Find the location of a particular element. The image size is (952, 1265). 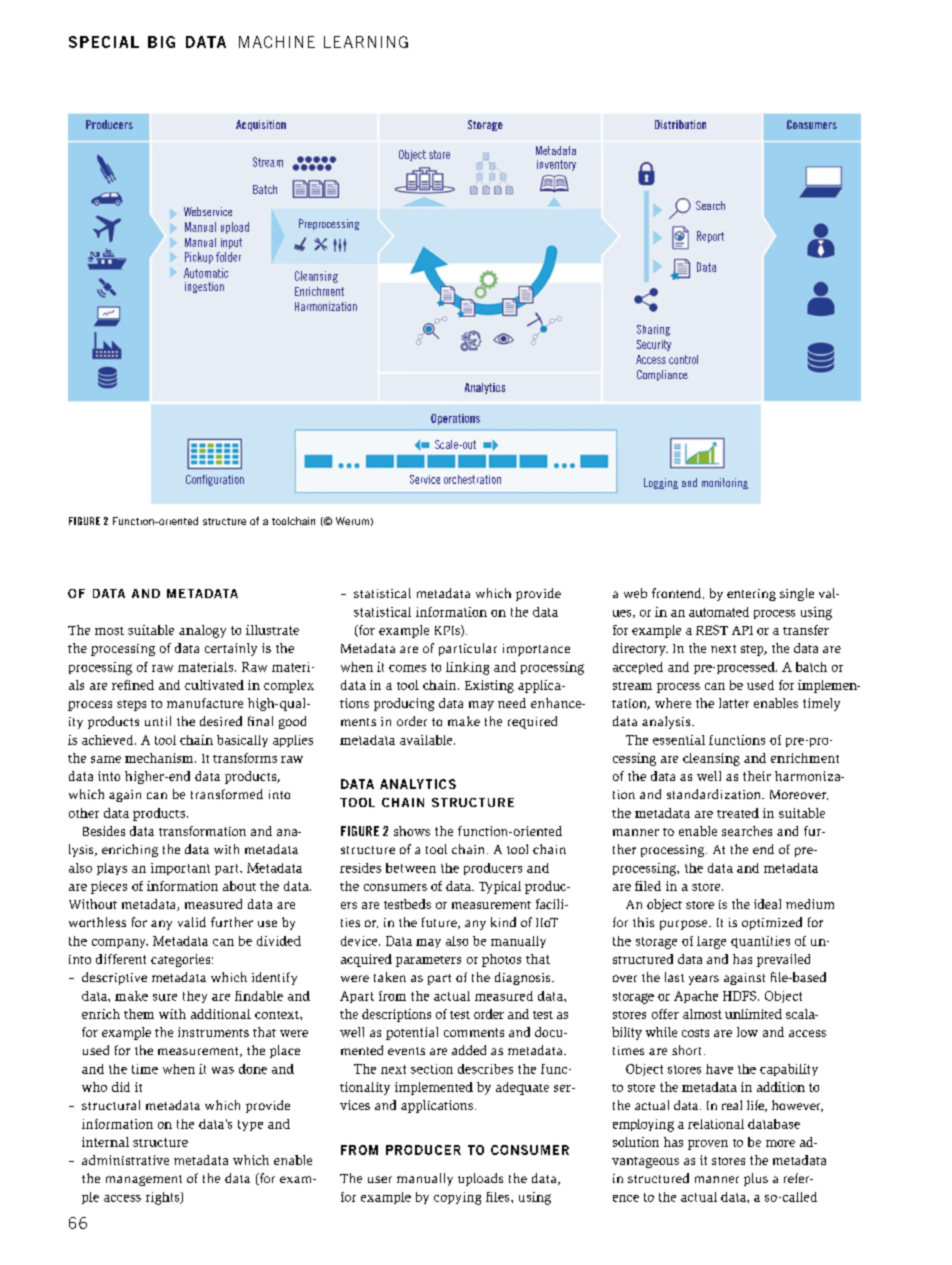

Report is located at coordinates (710, 237).
